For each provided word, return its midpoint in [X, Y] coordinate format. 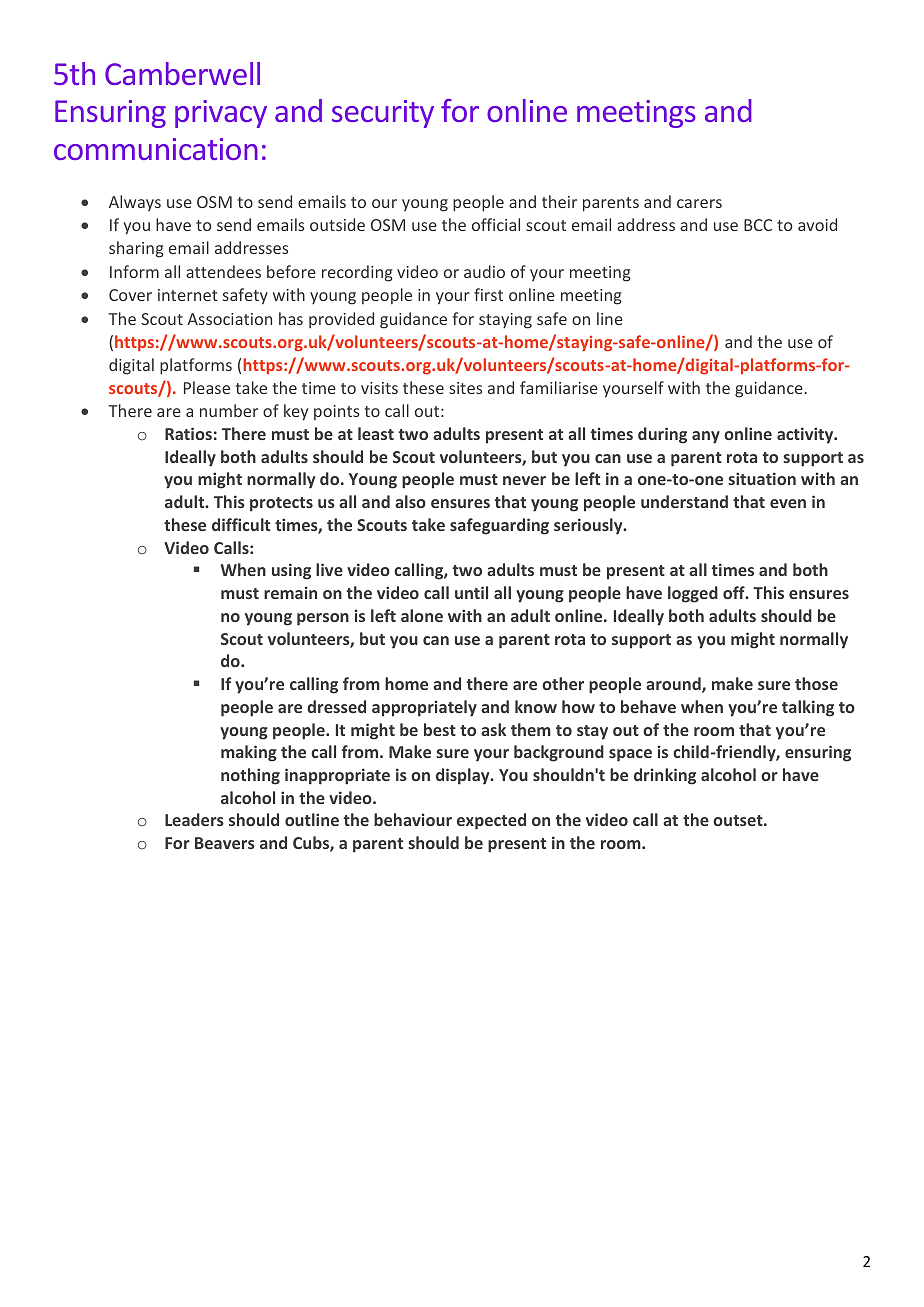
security [383, 114]
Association [229, 319]
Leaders [194, 819]
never [524, 480]
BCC [758, 225]
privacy [221, 114]
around [674, 685]
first [488, 294]
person [323, 619]
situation [762, 478]
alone [422, 615]
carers [699, 203]
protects [281, 504]
